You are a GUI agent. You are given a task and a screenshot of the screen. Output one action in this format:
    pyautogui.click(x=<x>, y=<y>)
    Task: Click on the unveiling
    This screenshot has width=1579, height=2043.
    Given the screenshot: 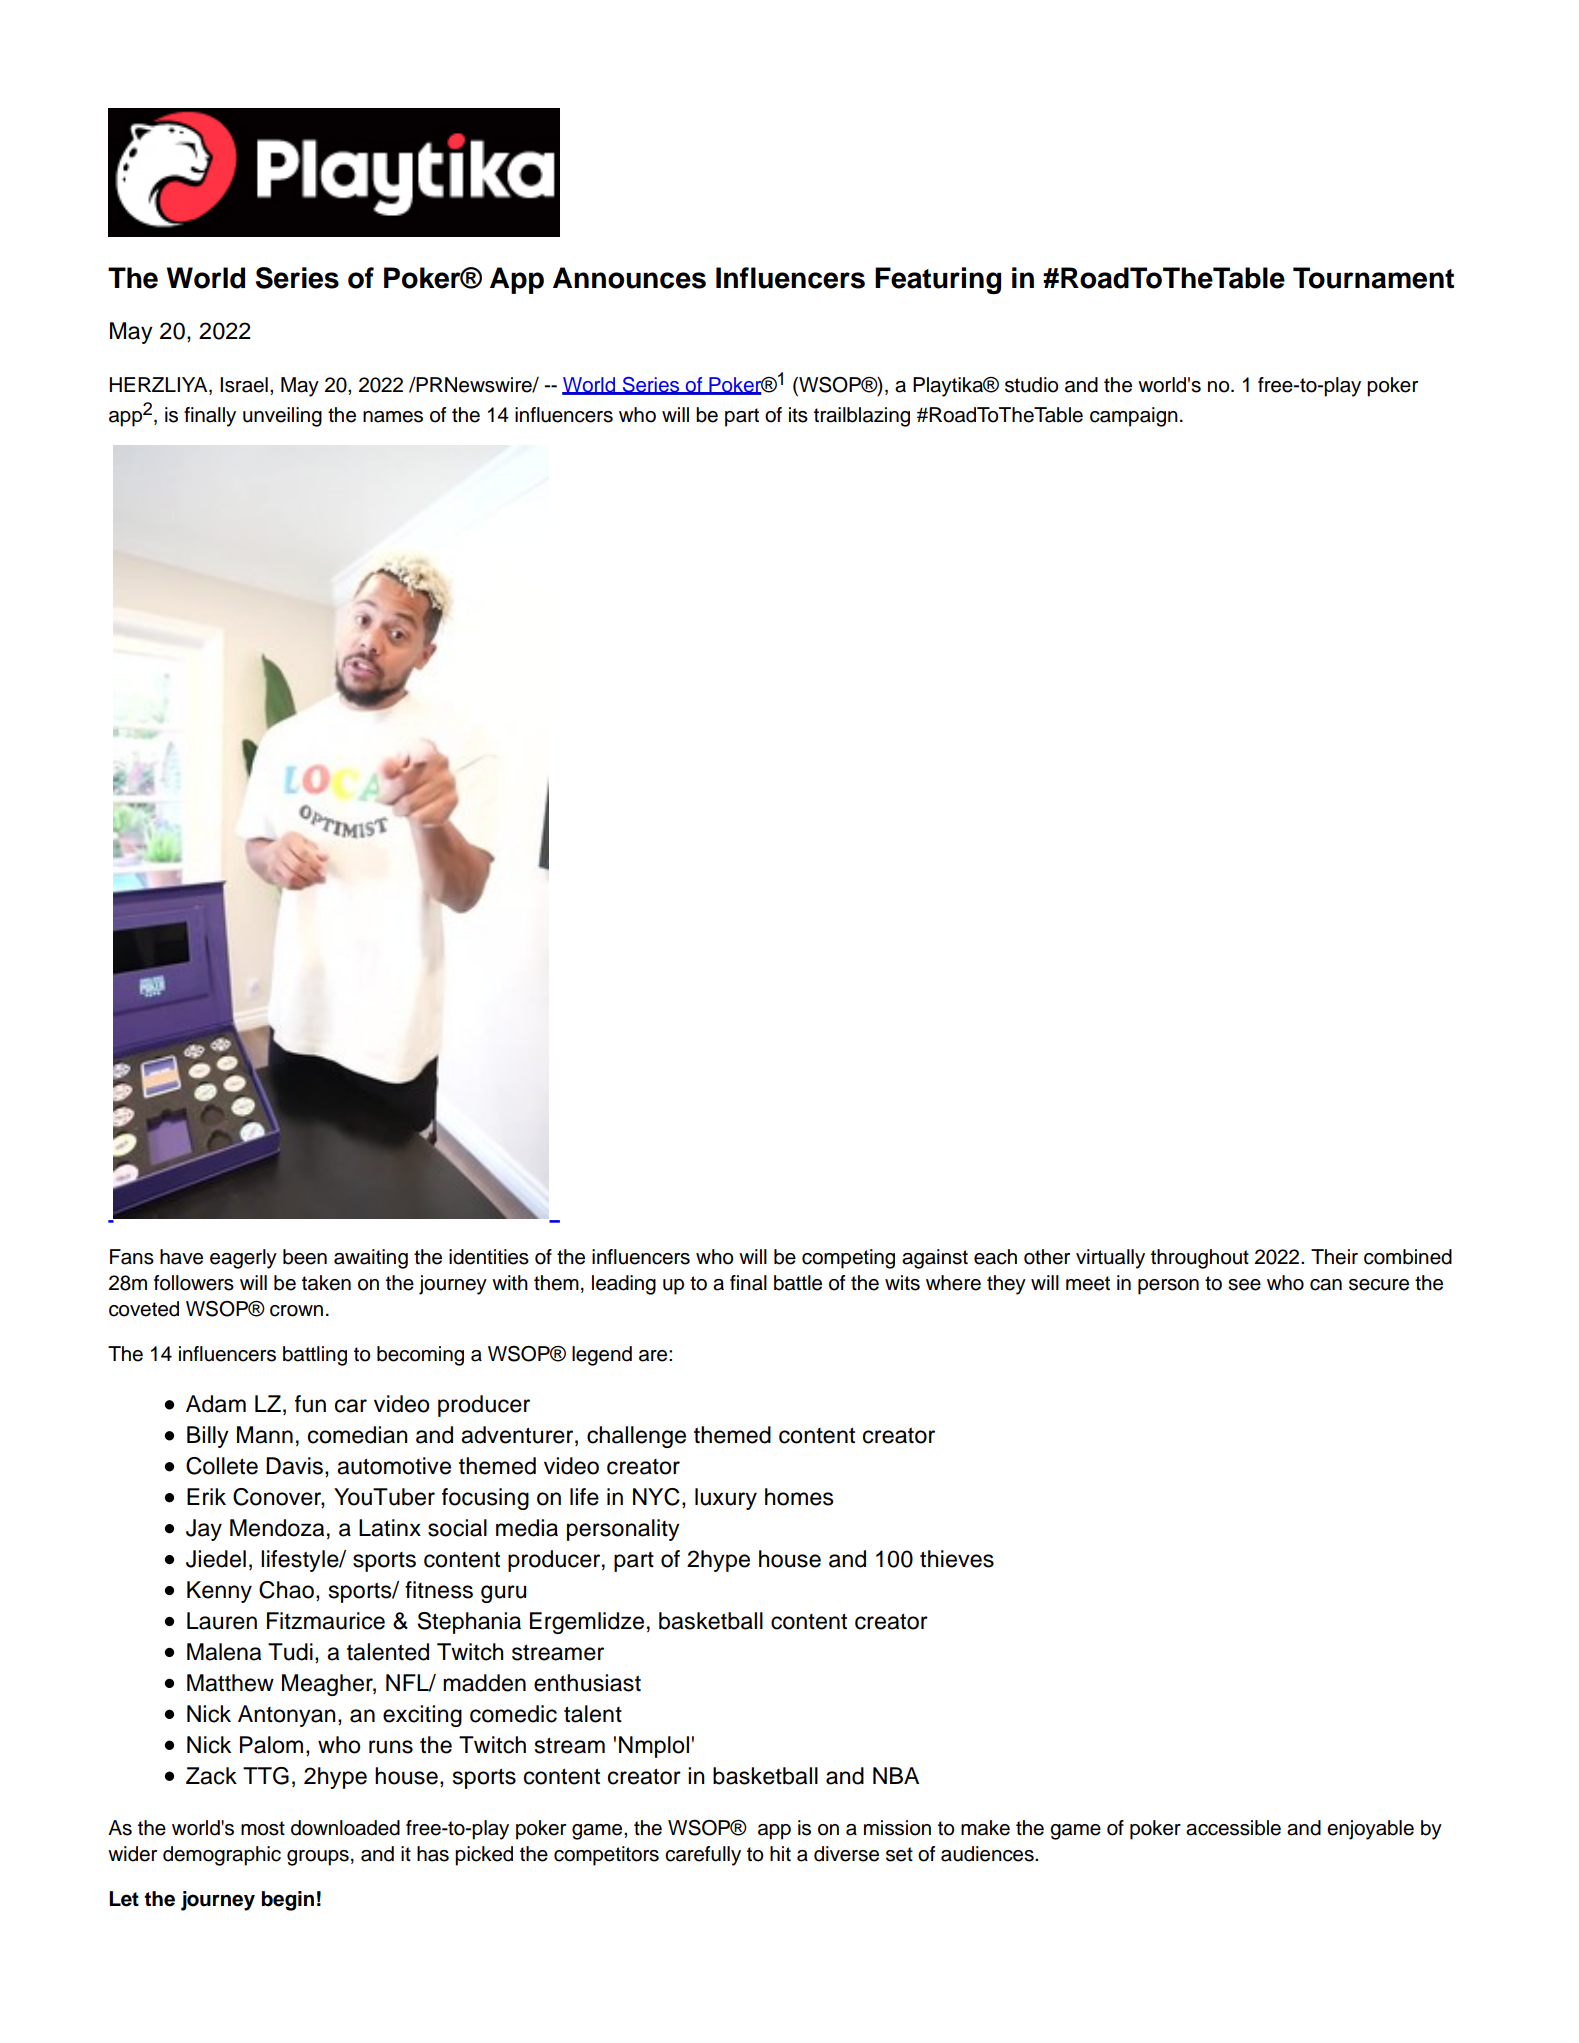 What is the action you would take?
    pyautogui.click(x=282, y=417)
